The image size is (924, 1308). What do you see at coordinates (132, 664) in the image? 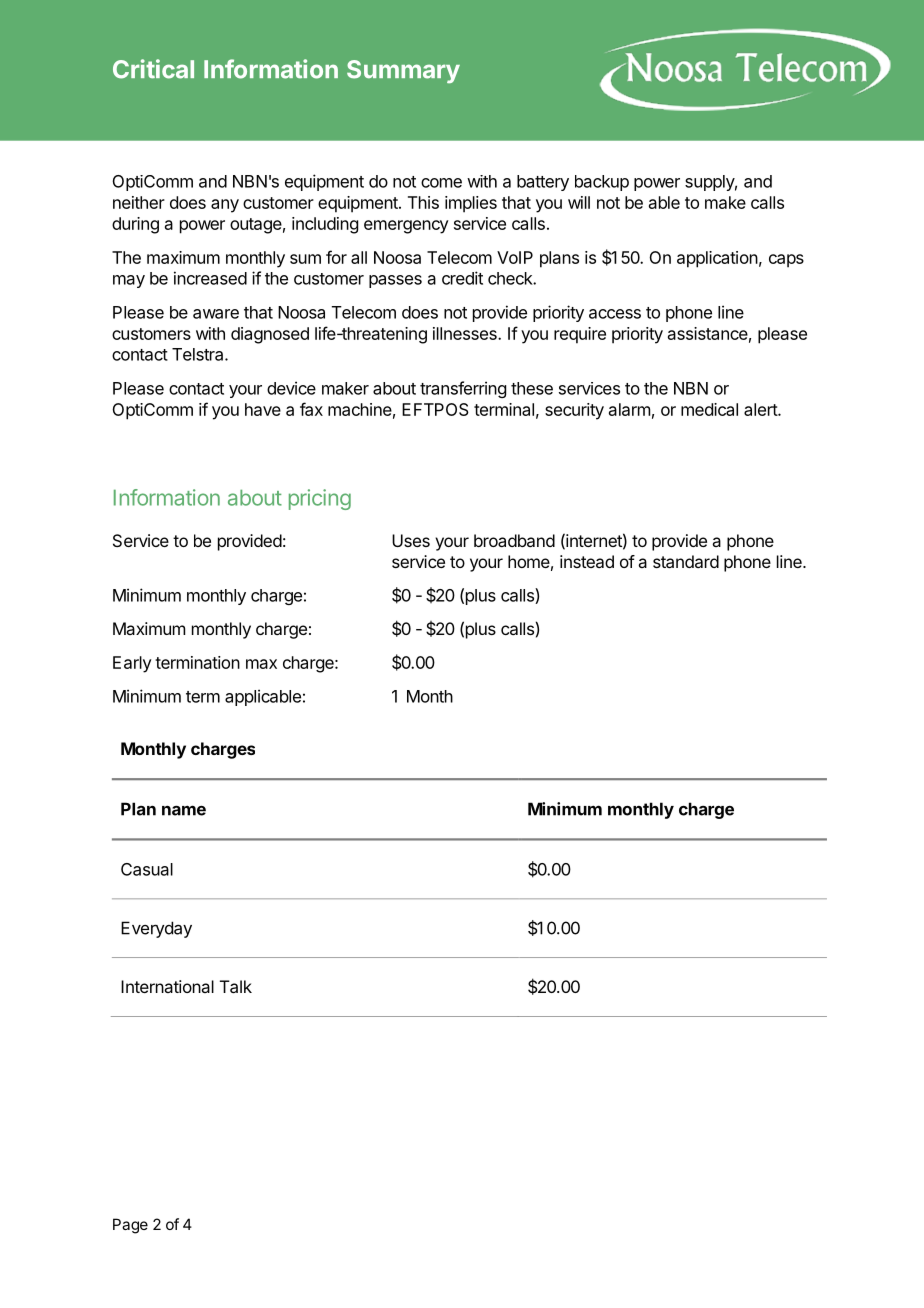
I see `Early` at bounding box center [132, 664].
